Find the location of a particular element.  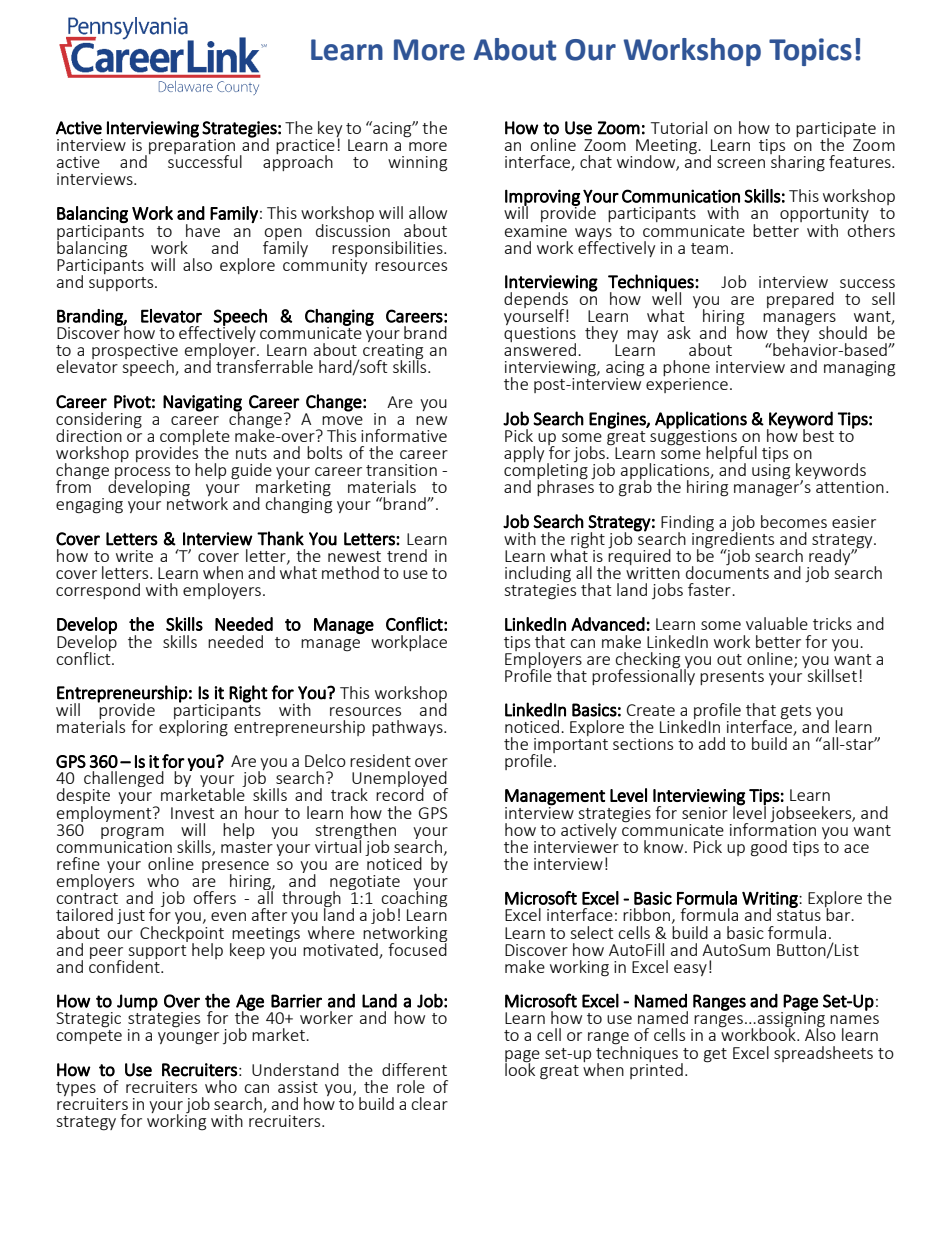

preparation is located at coordinates (192, 147).
